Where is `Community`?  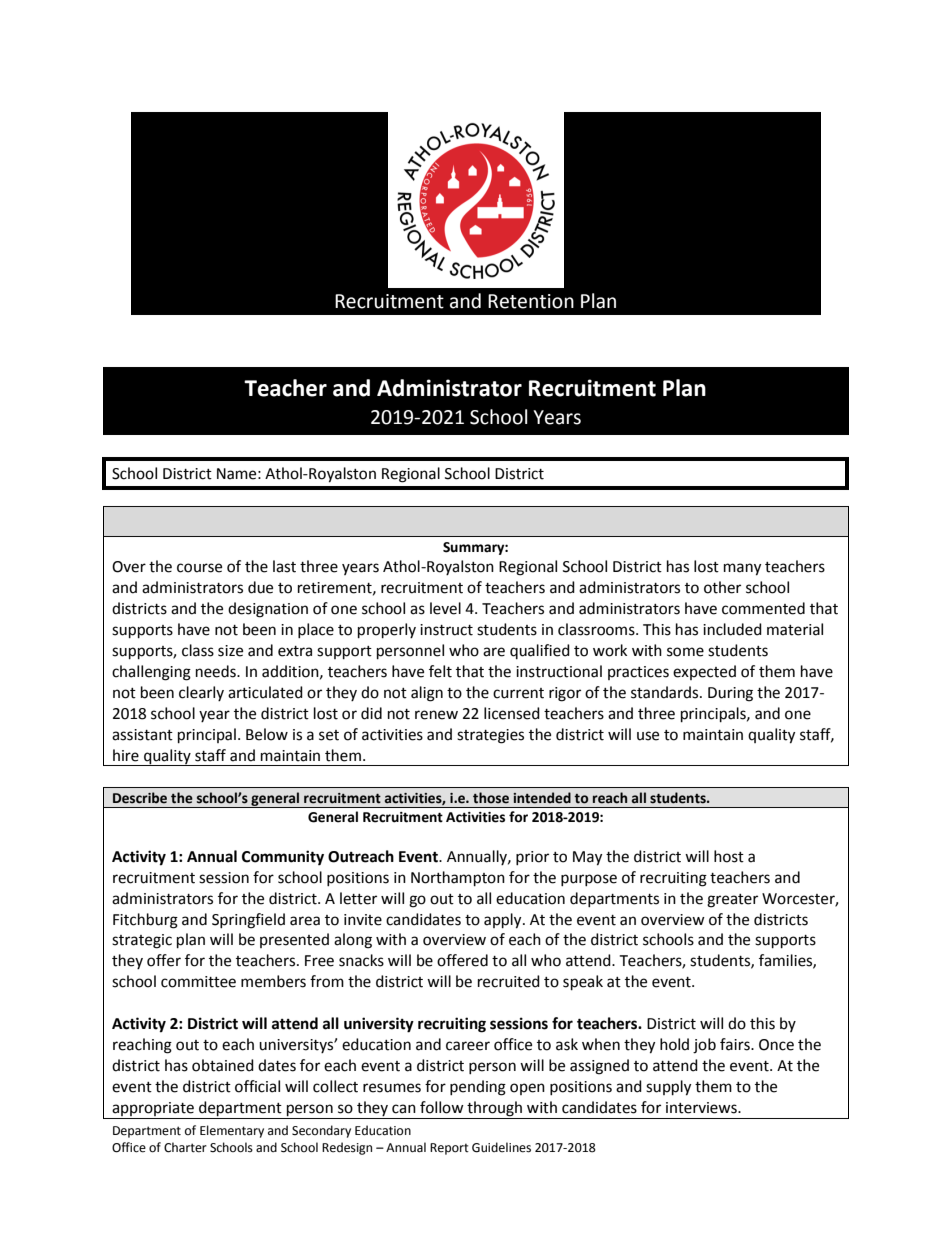 Community is located at coordinates (283, 858).
